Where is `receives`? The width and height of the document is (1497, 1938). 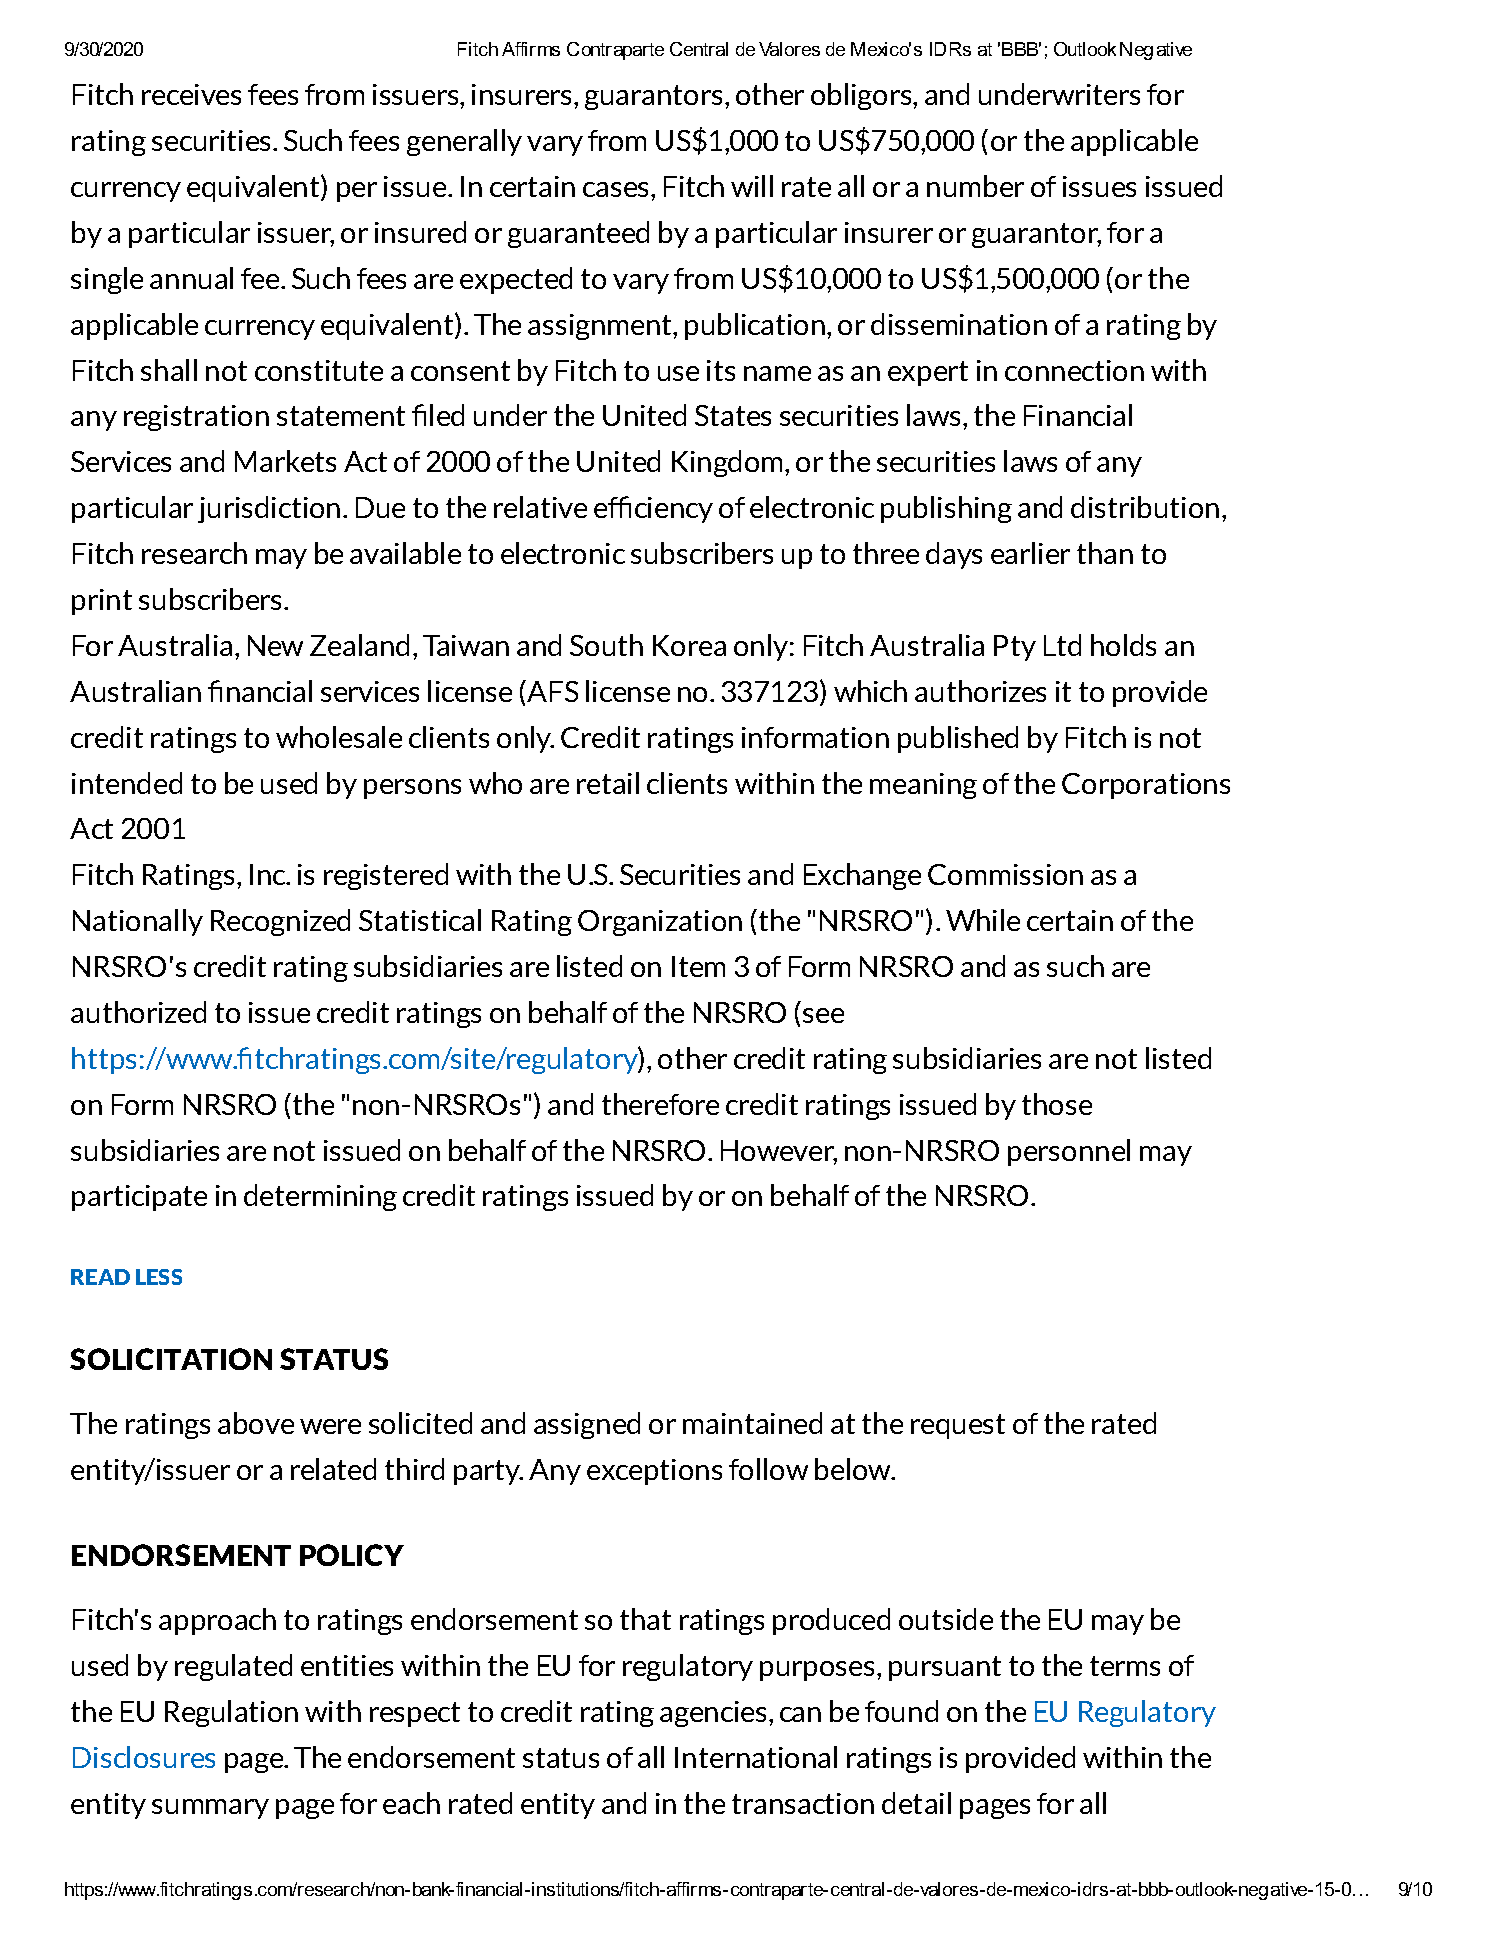 receives is located at coordinates (191, 94).
